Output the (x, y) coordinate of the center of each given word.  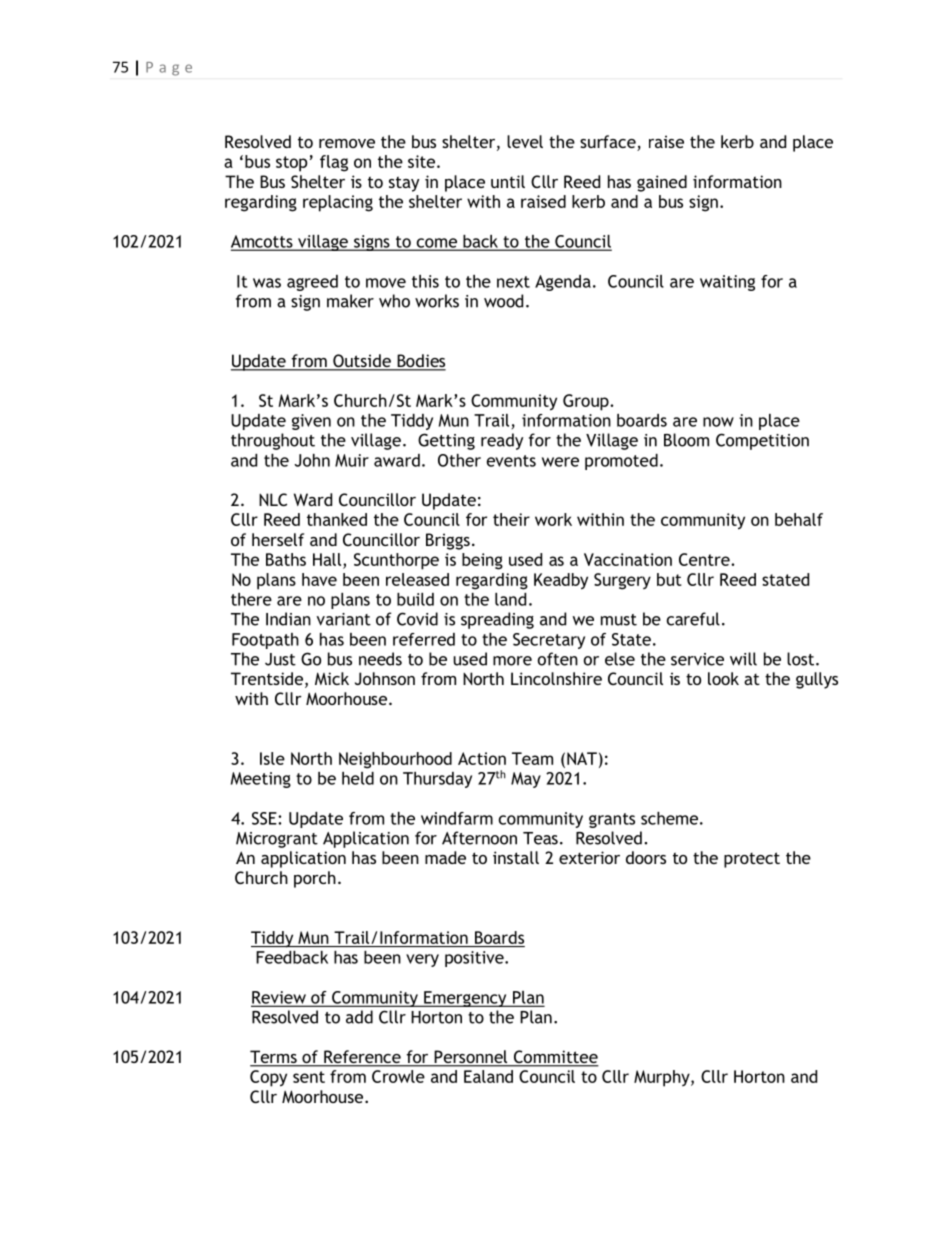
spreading (497, 620)
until (508, 181)
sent (309, 1077)
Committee (555, 1058)
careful (693, 619)
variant (344, 619)
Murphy (663, 1078)
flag (334, 163)
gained (662, 183)
